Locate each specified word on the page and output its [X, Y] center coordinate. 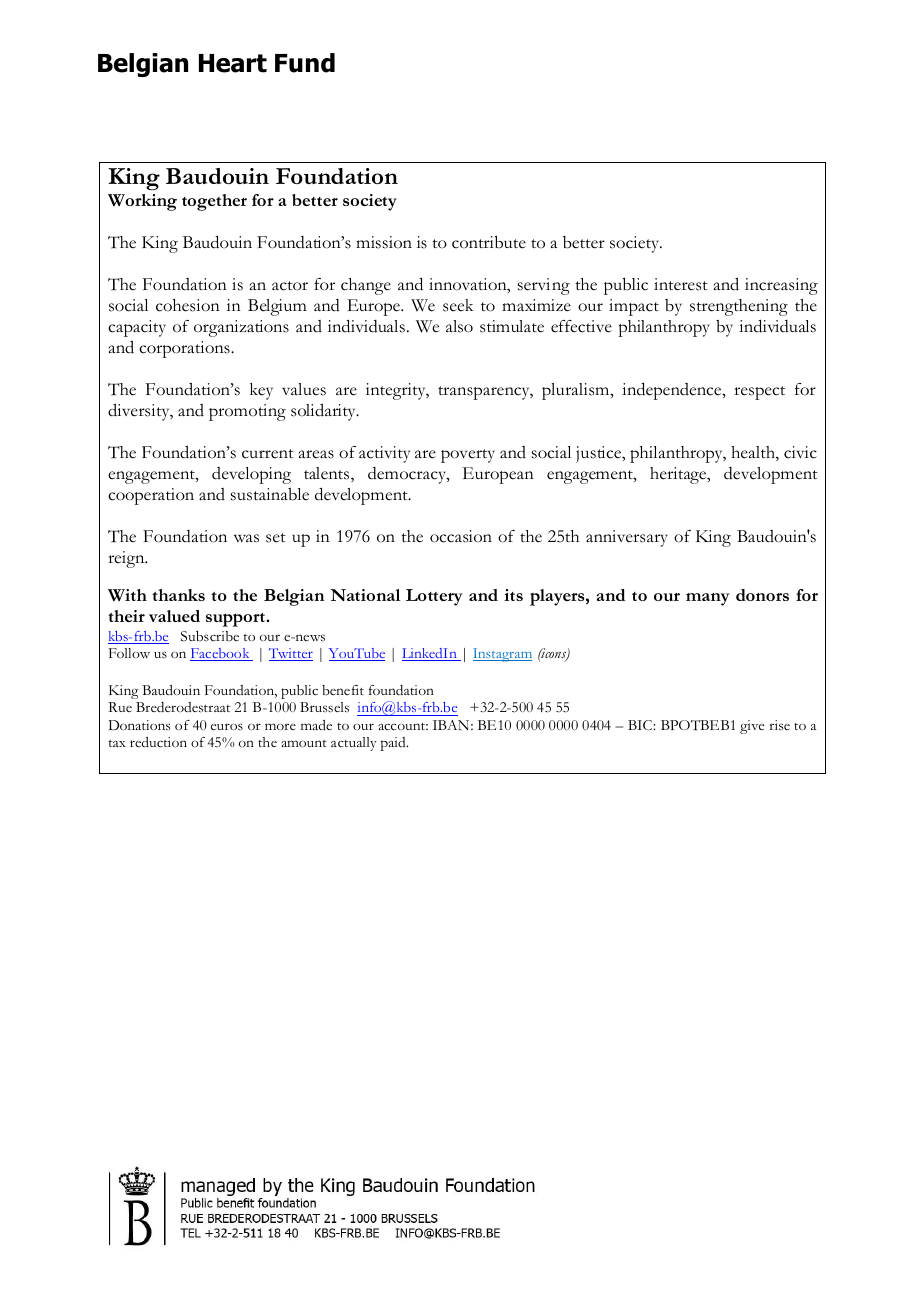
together [214, 202]
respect [759, 393]
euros [227, 727]
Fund [305, 63]
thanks [178, 595]
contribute [489, 242]
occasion [461, 536]
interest [681, 284]
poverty [468, 456]
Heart [233, 63]
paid [394, 744]
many [708, 599]
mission [384, 242]
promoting [247, 412]
